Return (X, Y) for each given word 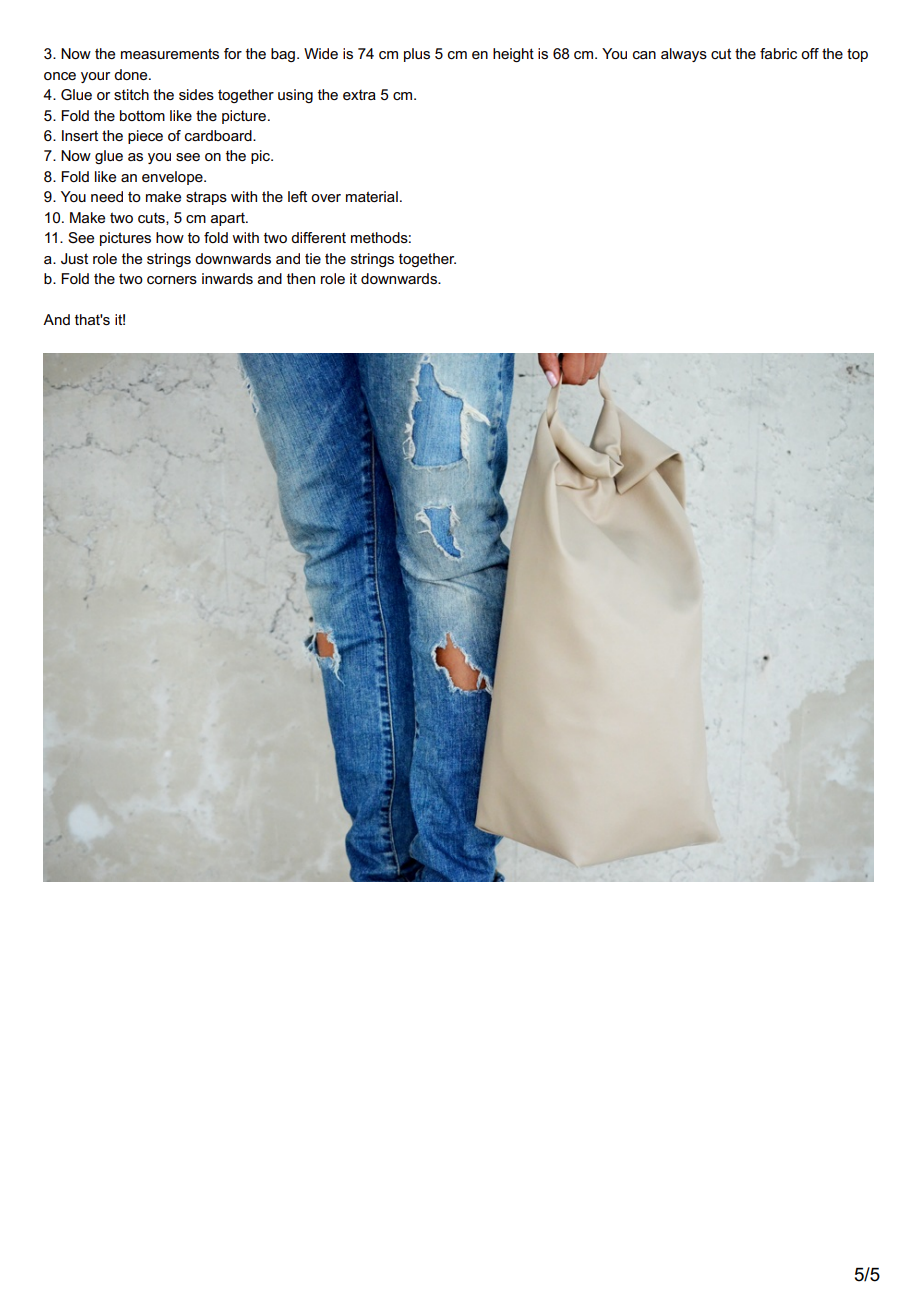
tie (313, 258)
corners (172, 280)
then (301, 278)
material (372, 196)
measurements (170, 53)
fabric (778, 53)
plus (417, 55)
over (326, 198)
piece (145, 137)
